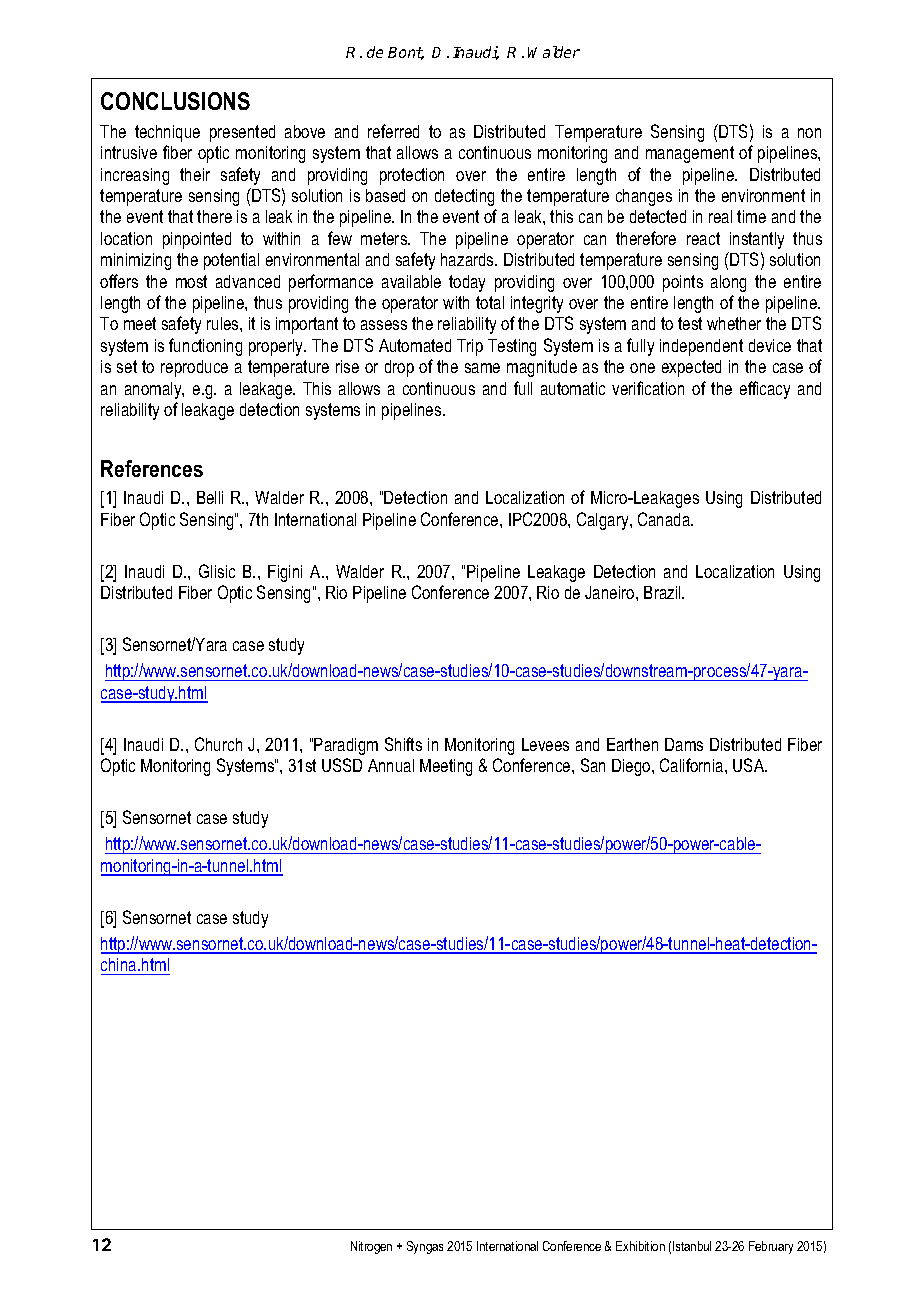 The height and width of the screenshot is (1308, 924). What do you see at coordinates (218, 744) in the screenshot?
I see `Church` at bounding box center [218, 744].
